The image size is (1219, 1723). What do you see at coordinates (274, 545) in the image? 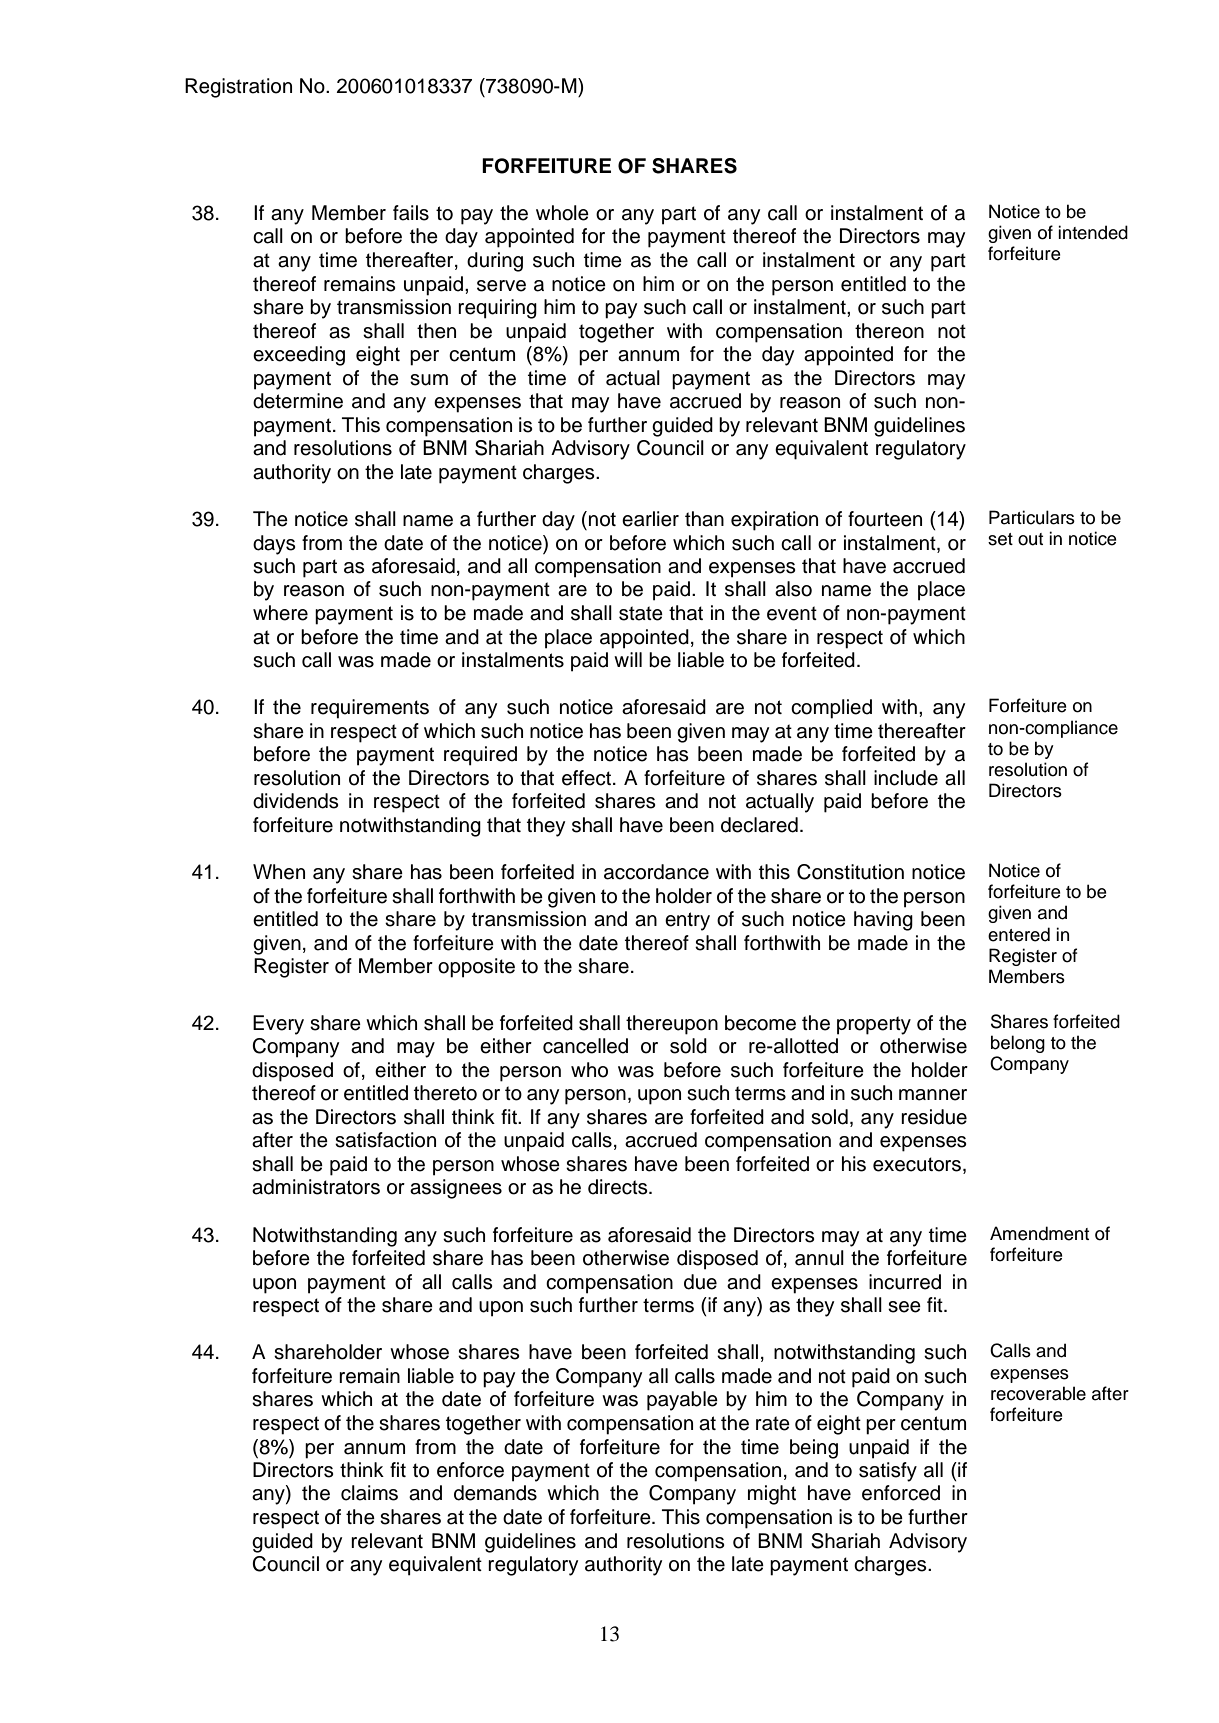
I see `days` at bounding box center [274, 545].
